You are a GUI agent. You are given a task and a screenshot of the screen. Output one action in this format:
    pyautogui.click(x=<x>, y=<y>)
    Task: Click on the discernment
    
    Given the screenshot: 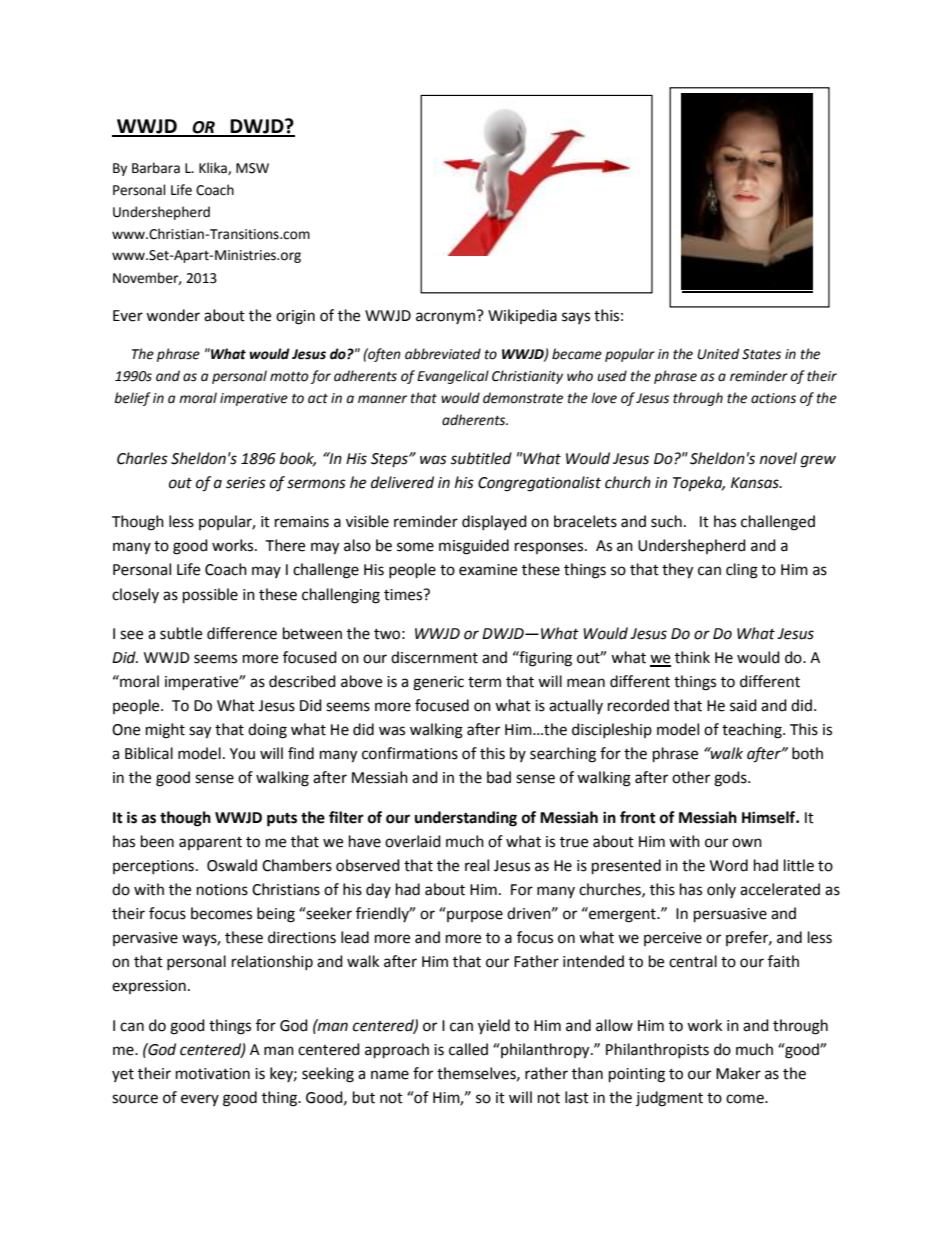 What is the action you would take?
    pyautogui.click(x=434, y=657)
